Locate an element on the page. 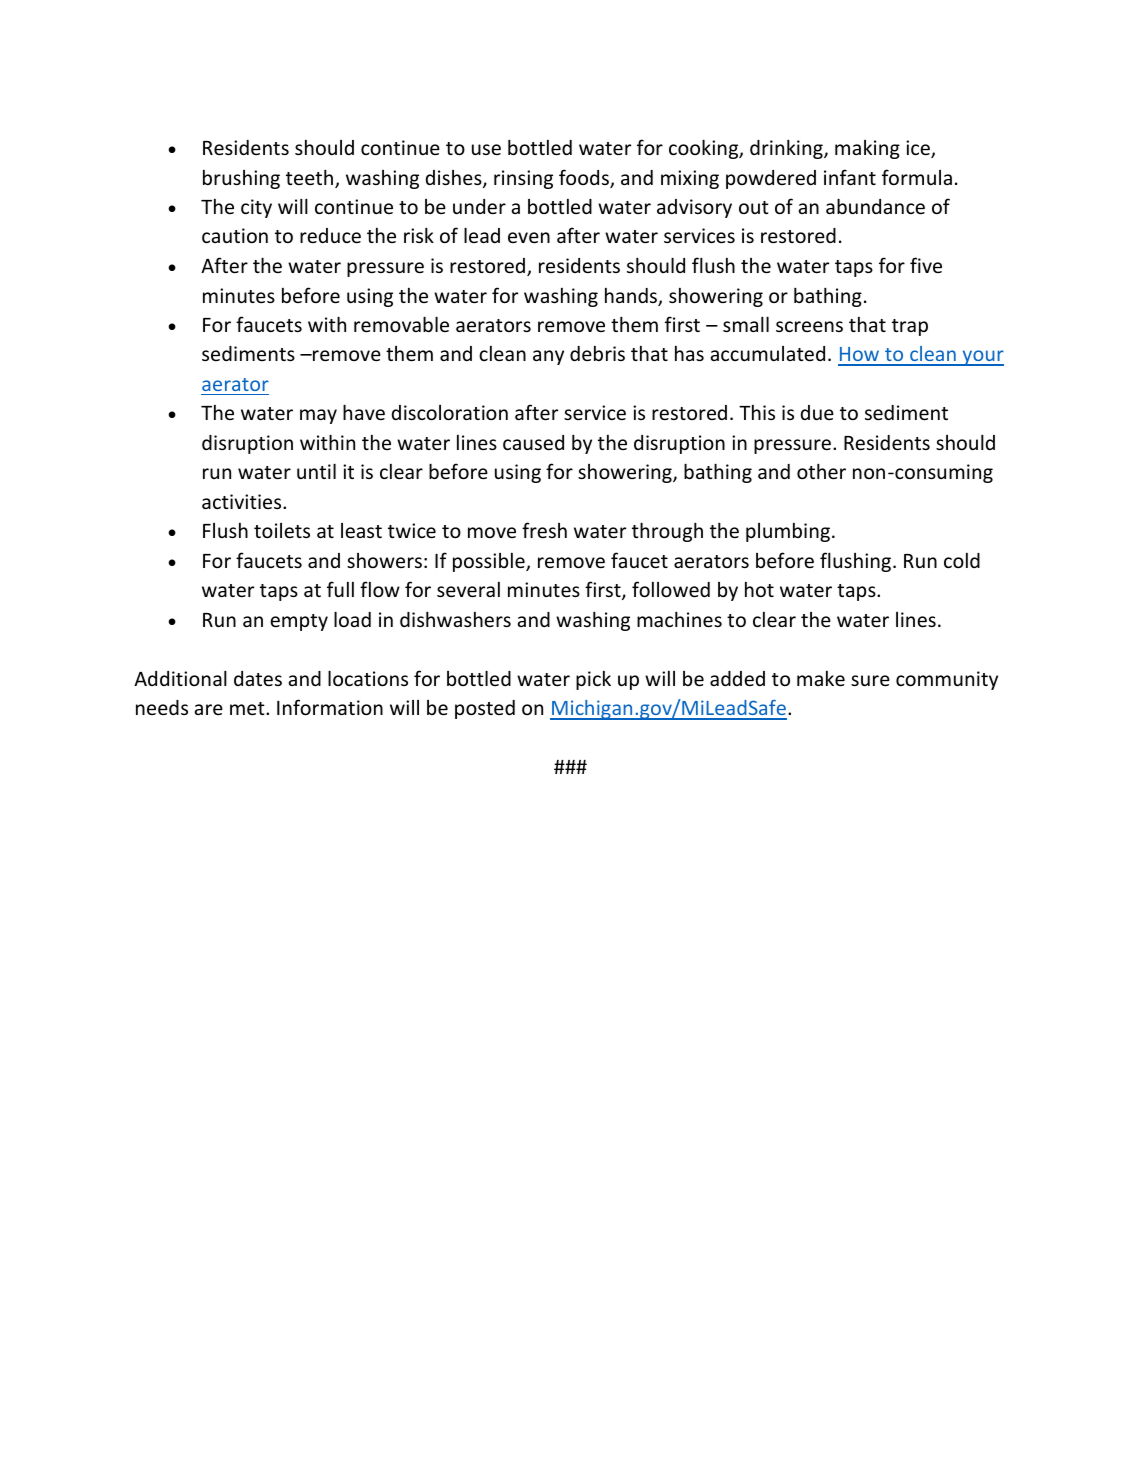 The height and width of the document is (1477, 1141). formula is located at coordinates (917, 177).
